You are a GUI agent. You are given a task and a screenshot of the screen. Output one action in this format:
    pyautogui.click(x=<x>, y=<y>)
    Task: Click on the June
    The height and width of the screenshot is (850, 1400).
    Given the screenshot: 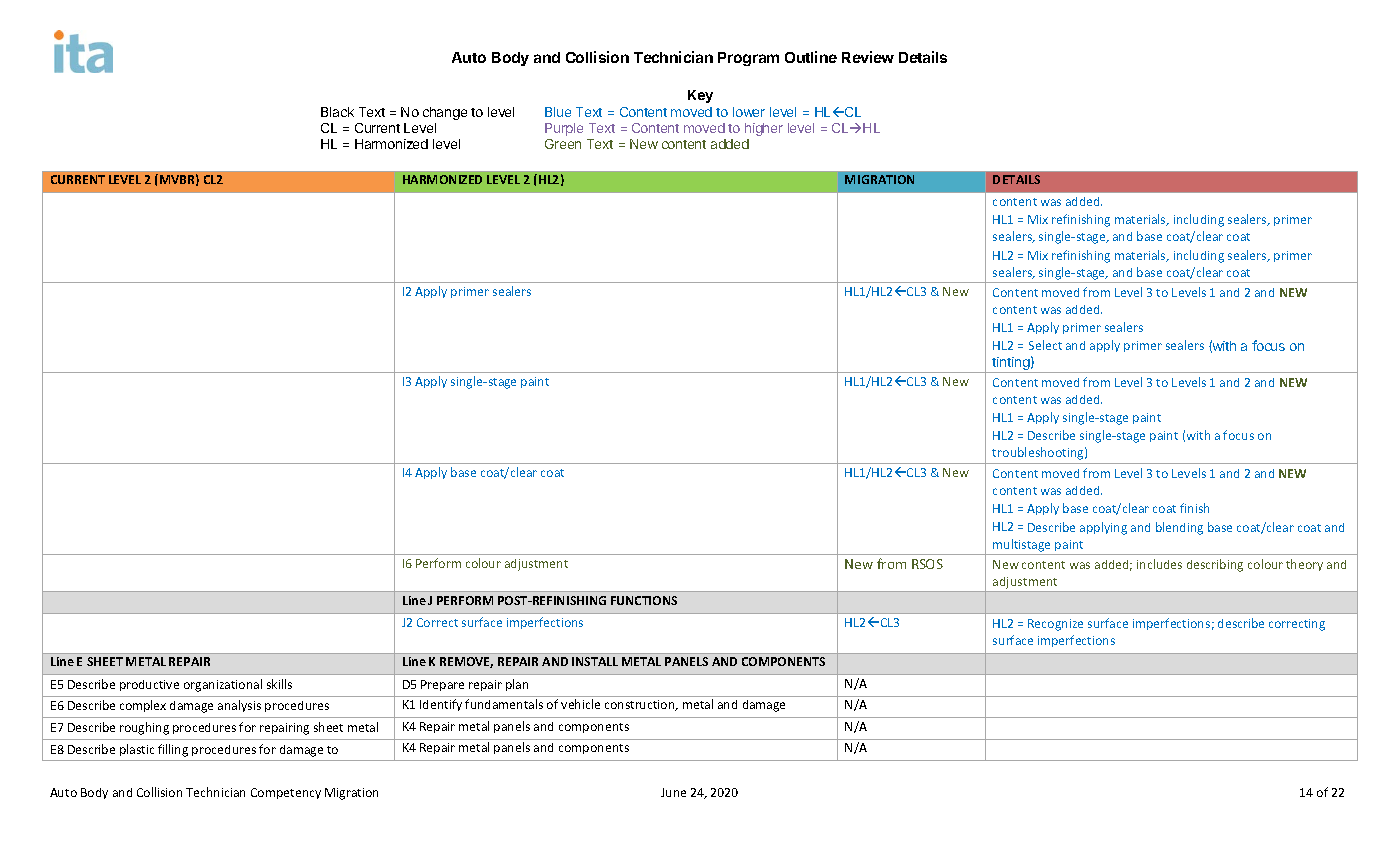 What is the action you would take?
    pyautogui.click(x=673, y=792)
